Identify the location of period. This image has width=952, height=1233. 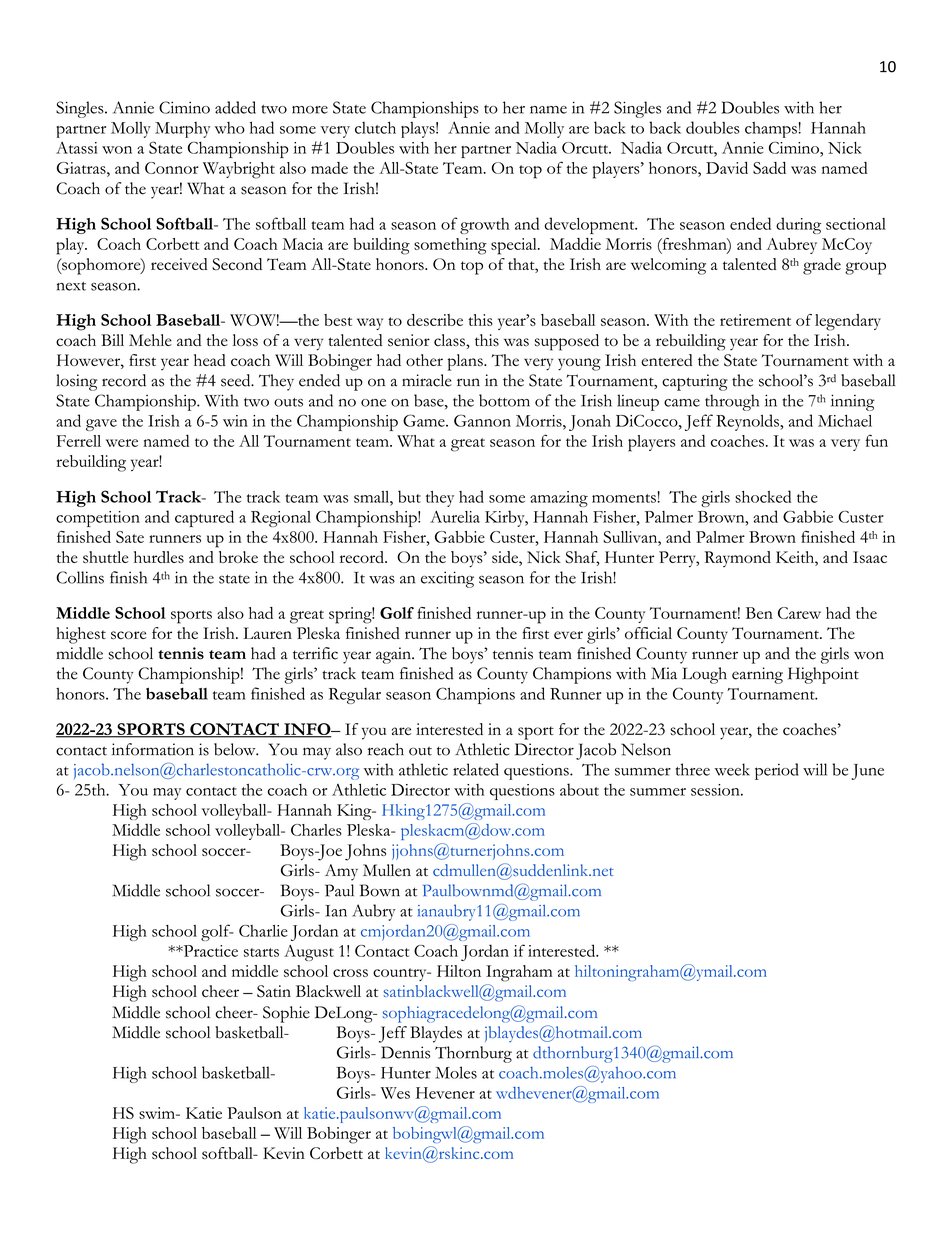
(776, 771).
